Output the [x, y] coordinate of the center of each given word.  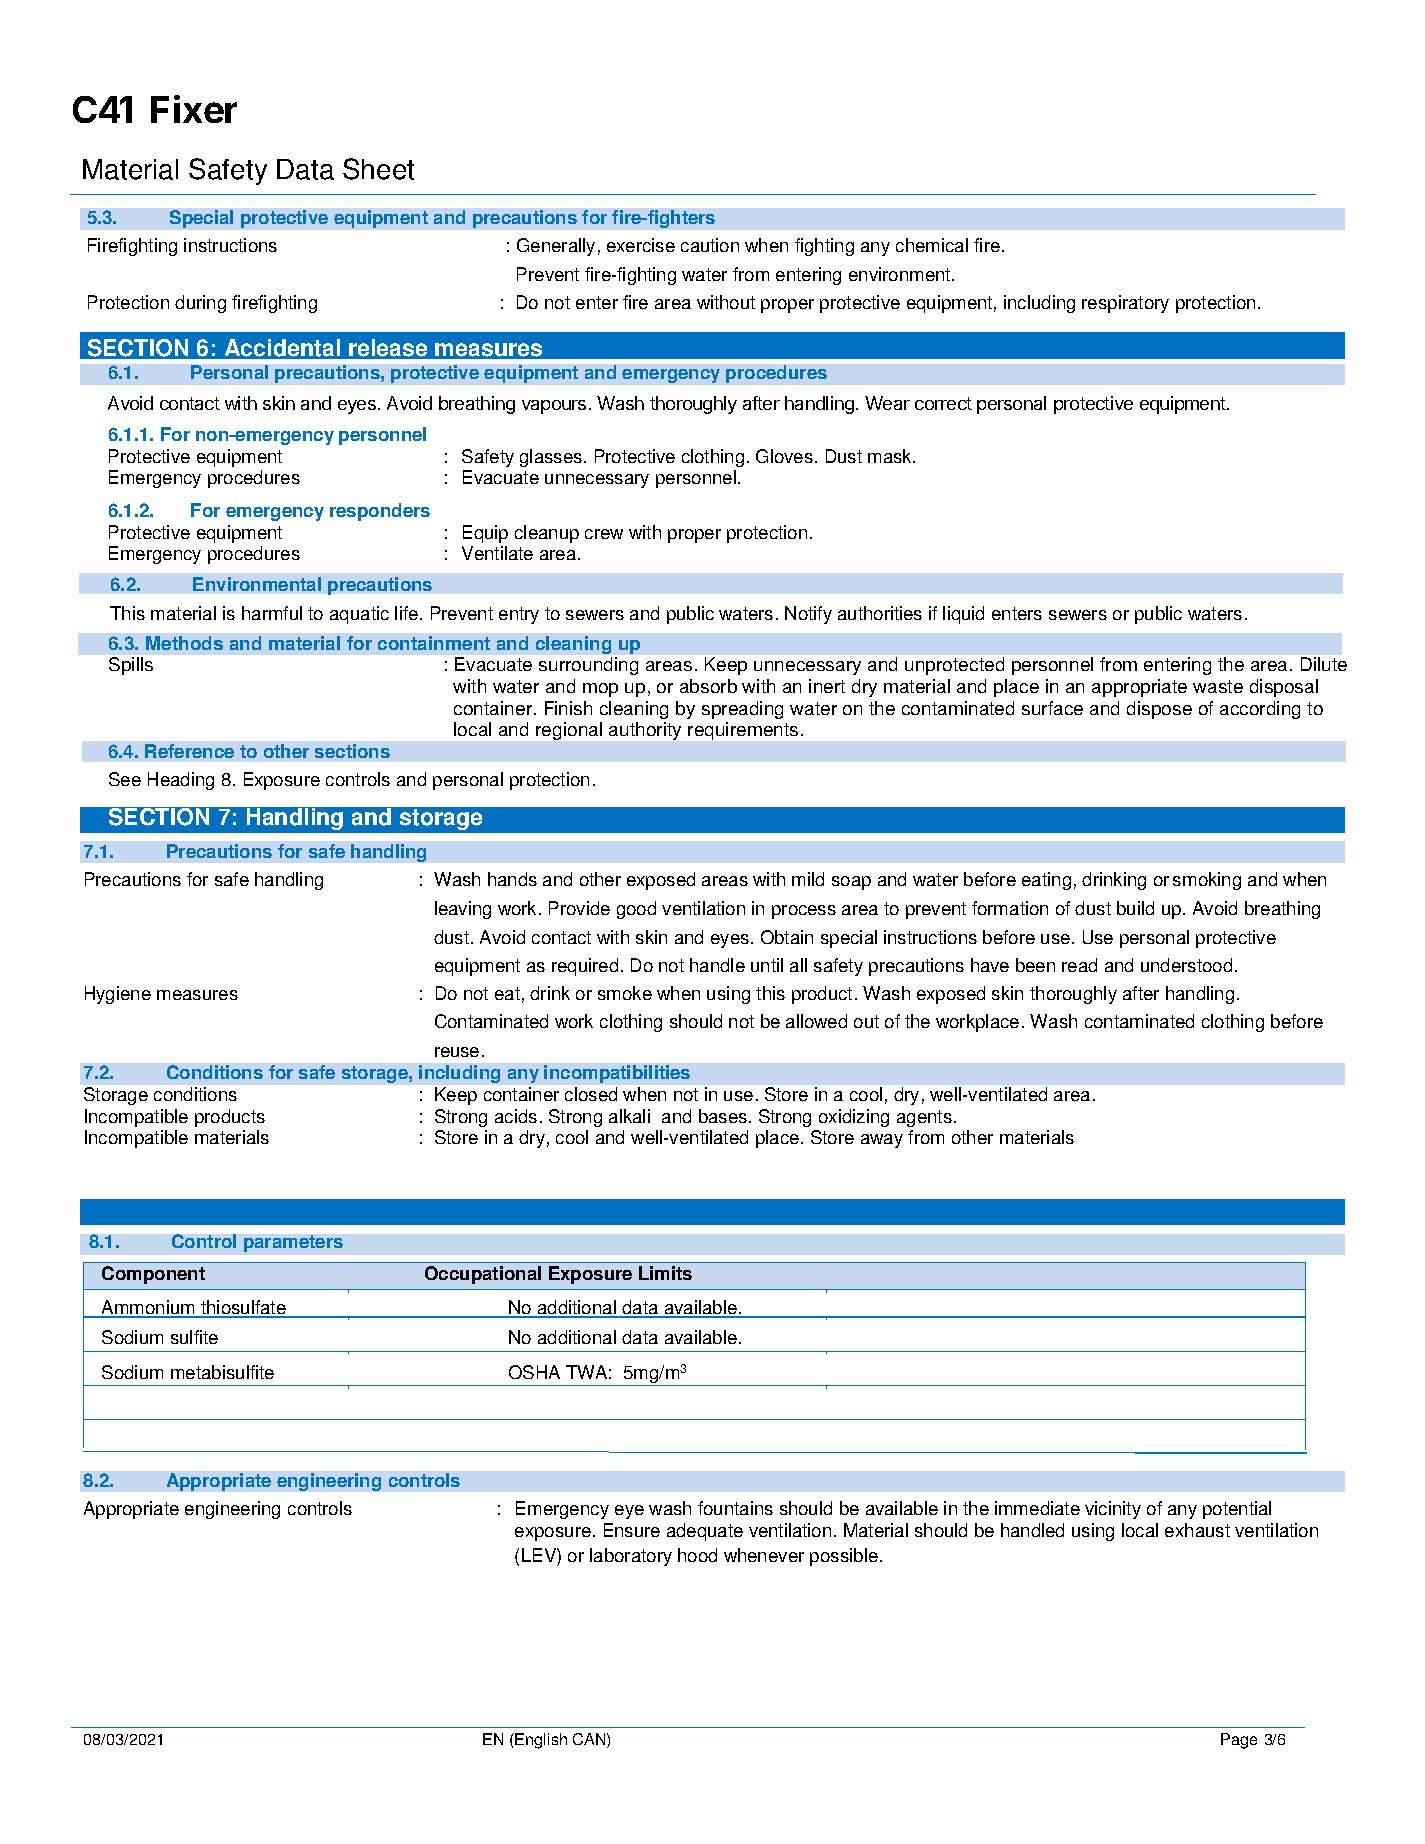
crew [604, 534]
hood [697, 1555]
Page [1239, 1741]
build [1135, 908]
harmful [272, 613]
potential [1237, 1510]
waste [1218, 686]
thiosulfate [243, 1308]
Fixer [194, 109]
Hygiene [118, 995]
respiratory [1125, 304]
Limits [665, 1273]
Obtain [787, 937]
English [541, 1741]
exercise [641, 245]
